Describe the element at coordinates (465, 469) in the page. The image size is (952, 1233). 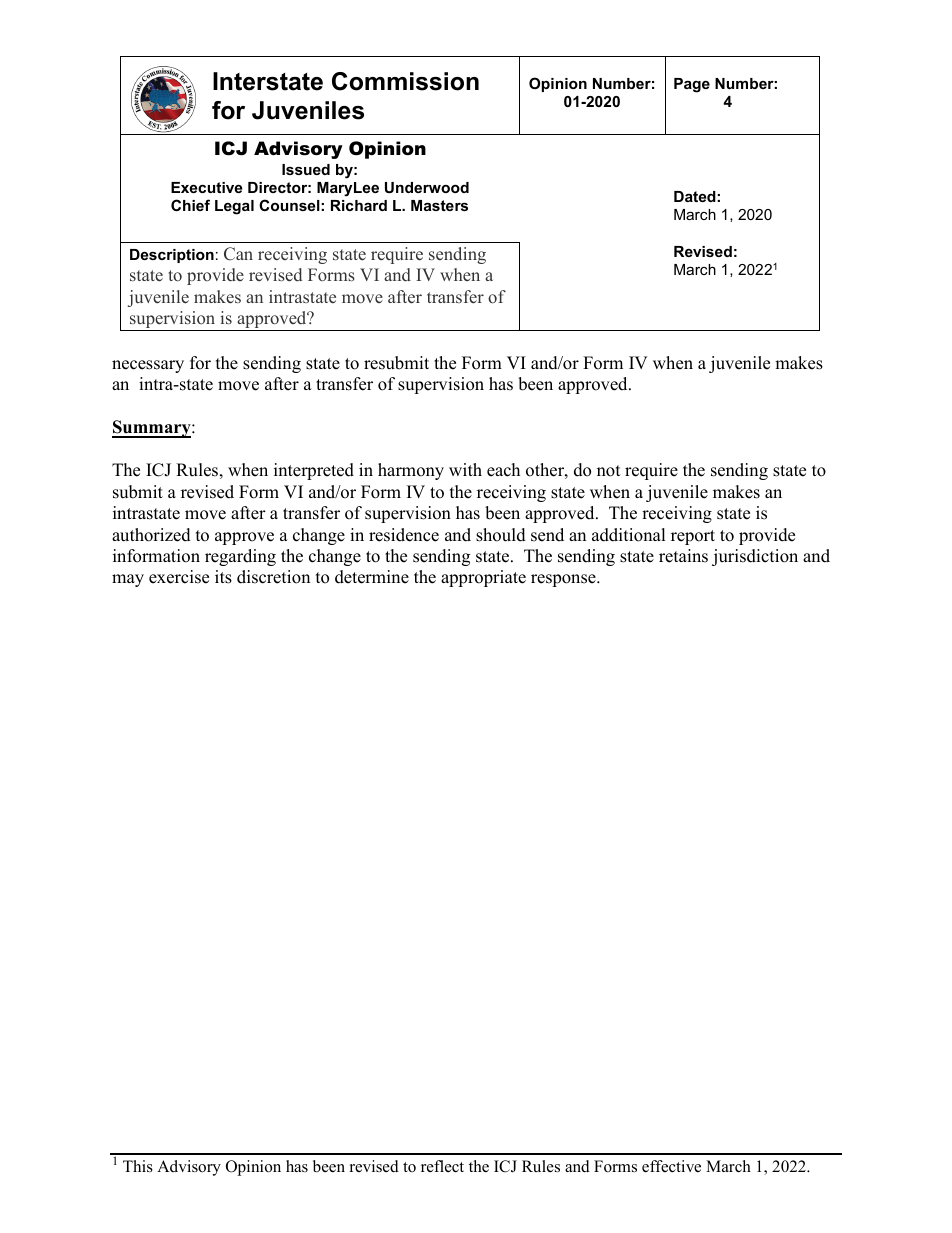
I see `with` at that location.
